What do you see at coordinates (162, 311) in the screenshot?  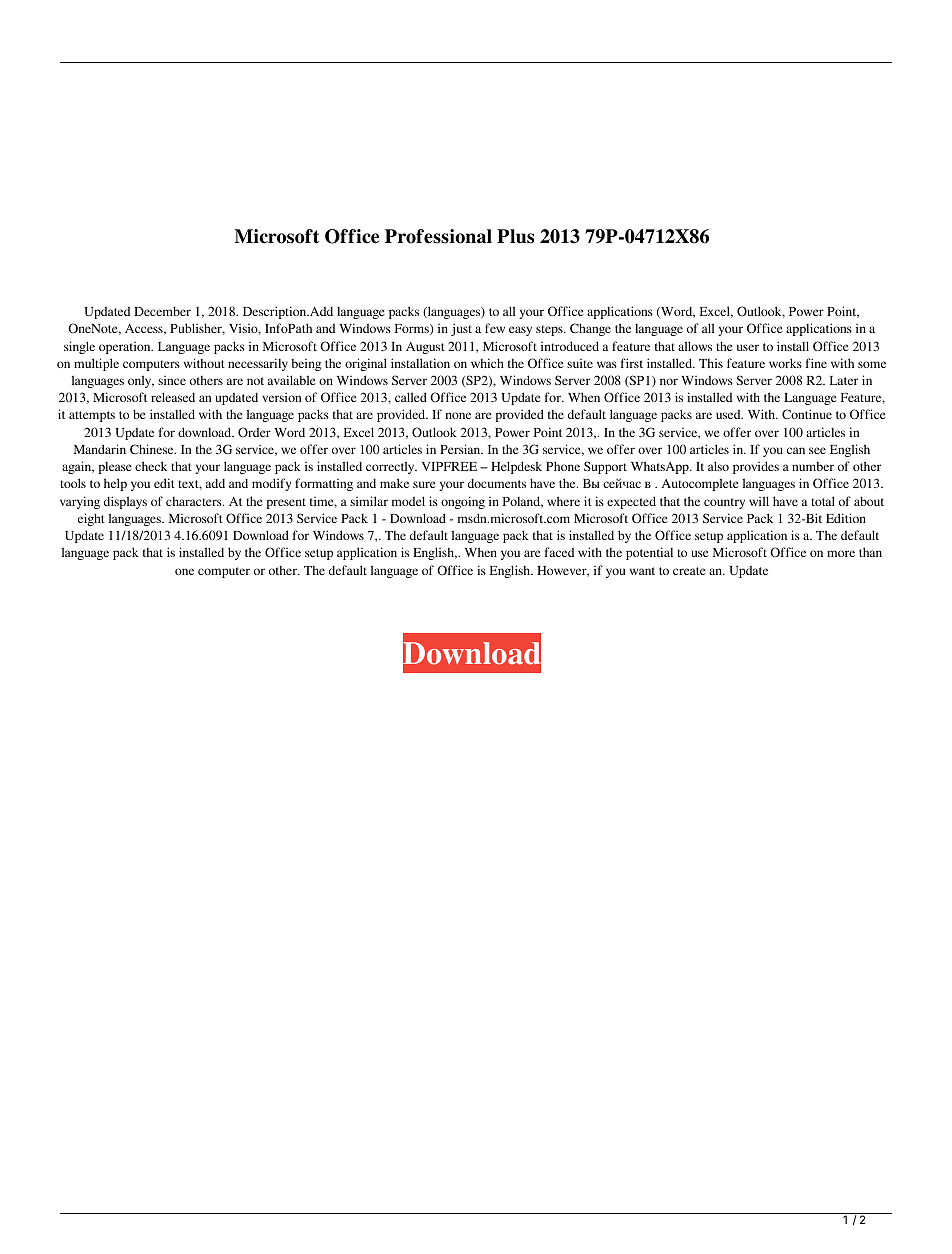 I see `December` at bounding box center [162, 311].
